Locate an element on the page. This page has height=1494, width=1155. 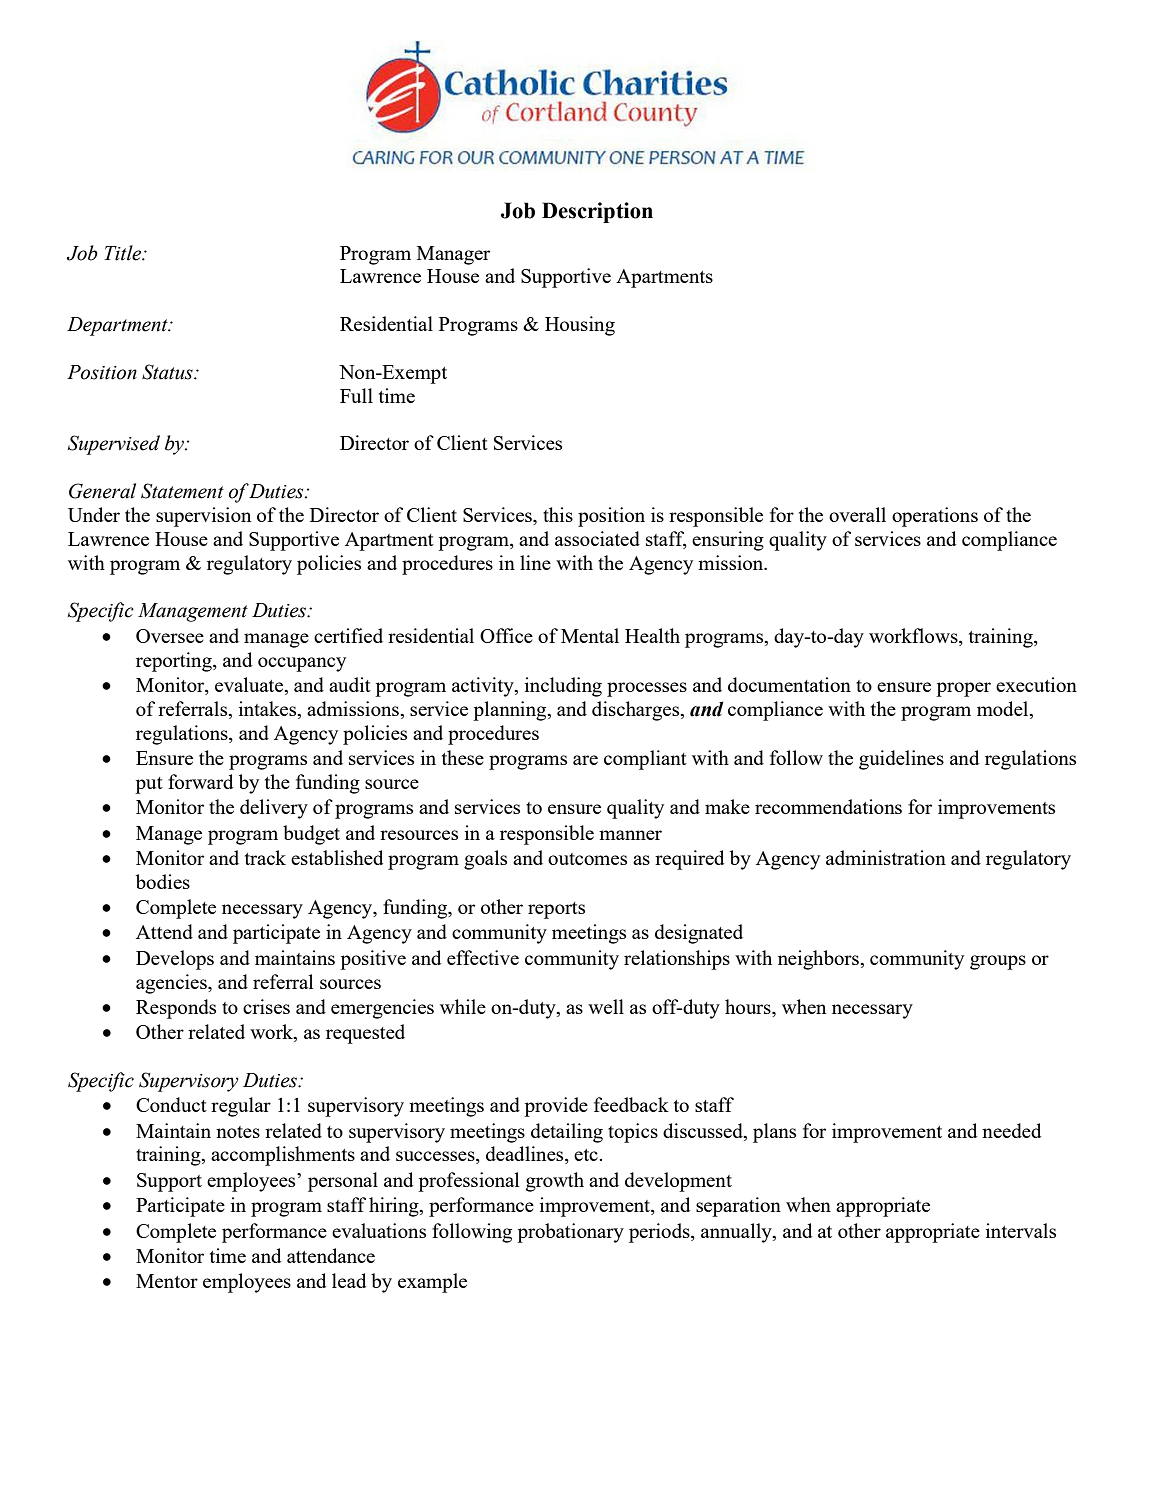
well is located at coordinates (606, 1006).
